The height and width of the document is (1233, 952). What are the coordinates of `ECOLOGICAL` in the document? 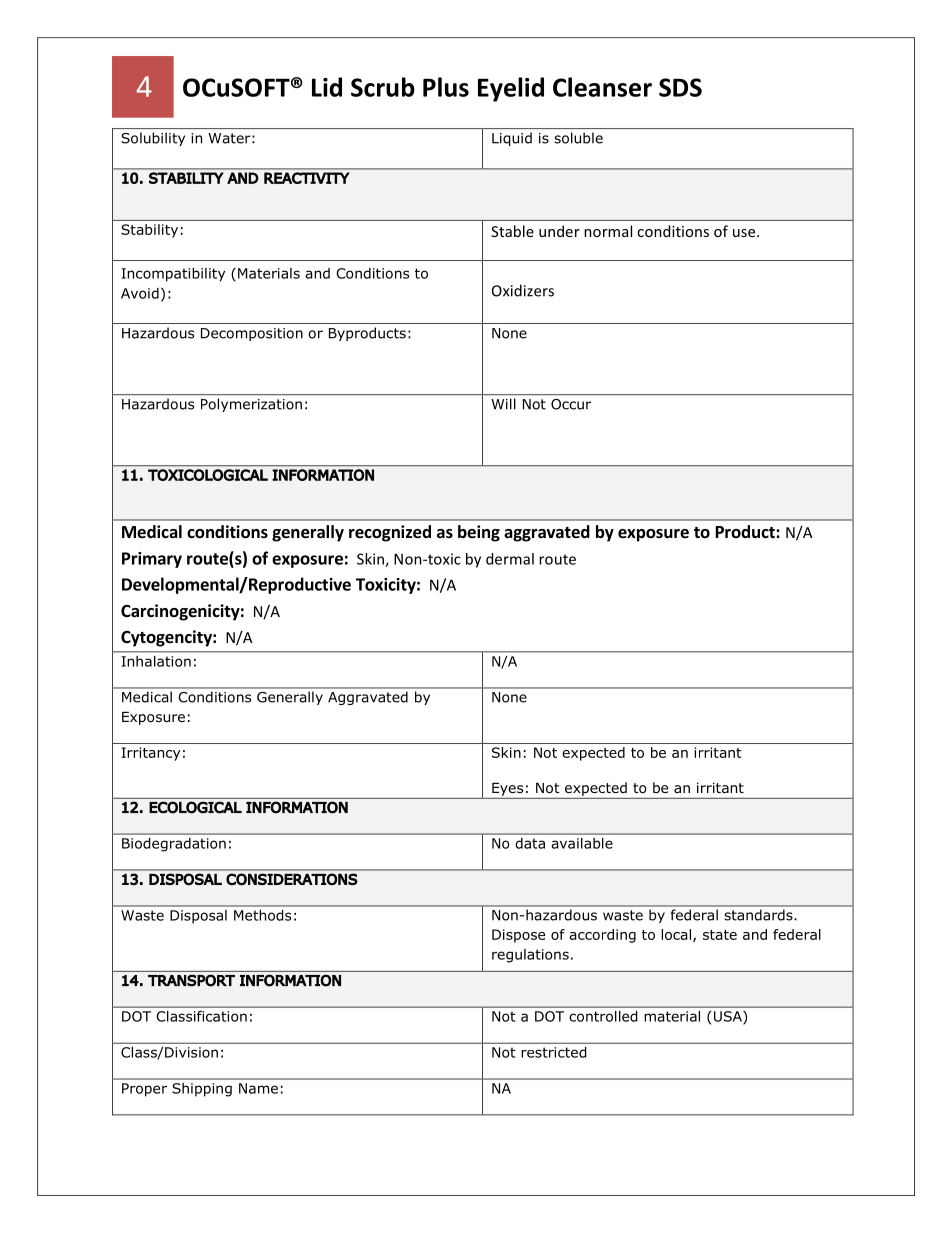 It's located at (195, 807).
